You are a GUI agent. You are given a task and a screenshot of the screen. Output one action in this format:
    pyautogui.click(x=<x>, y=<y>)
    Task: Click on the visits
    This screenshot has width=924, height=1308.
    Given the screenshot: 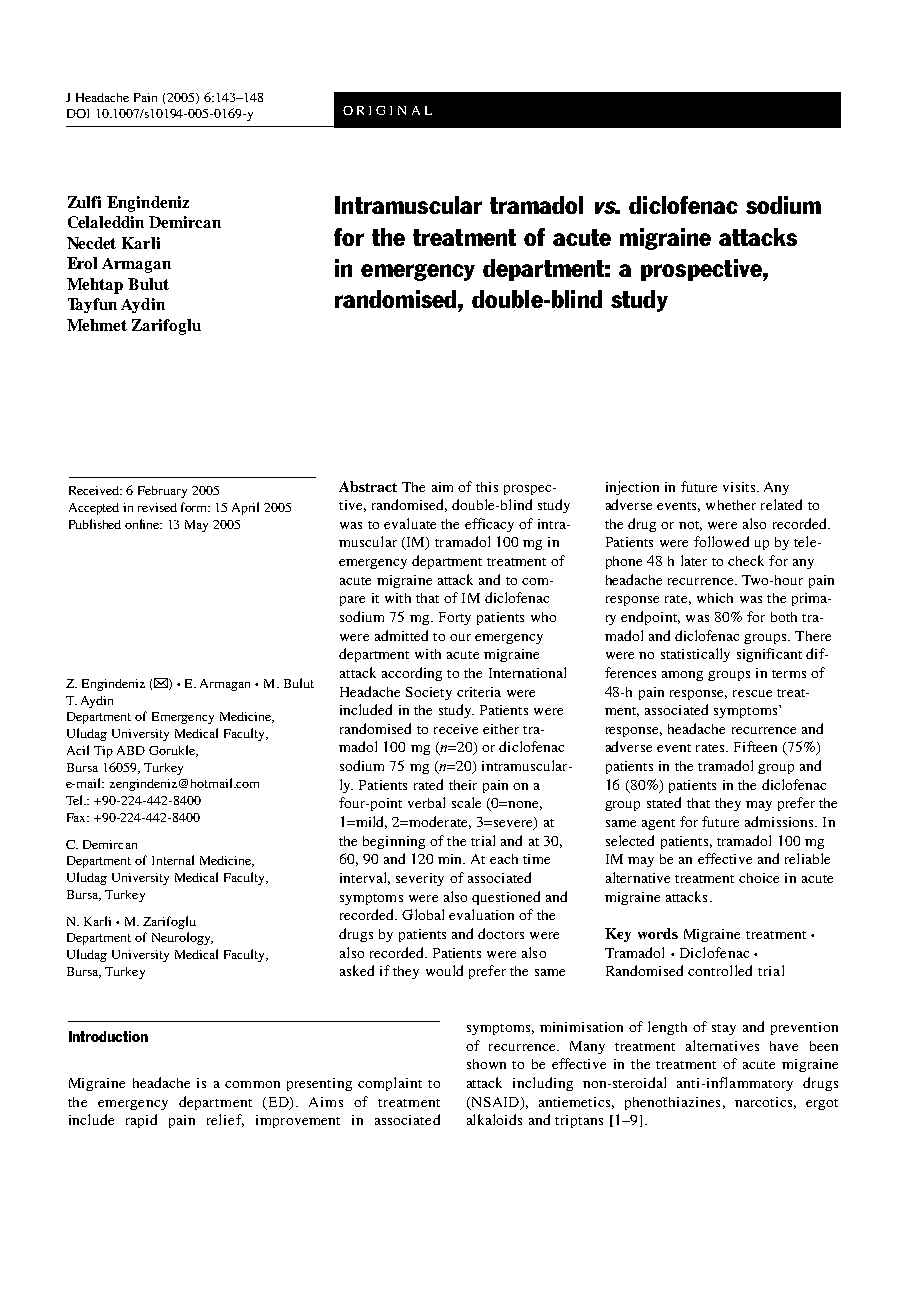 What is the action you would take?
    pyautogui.click(x=740, y=487)
